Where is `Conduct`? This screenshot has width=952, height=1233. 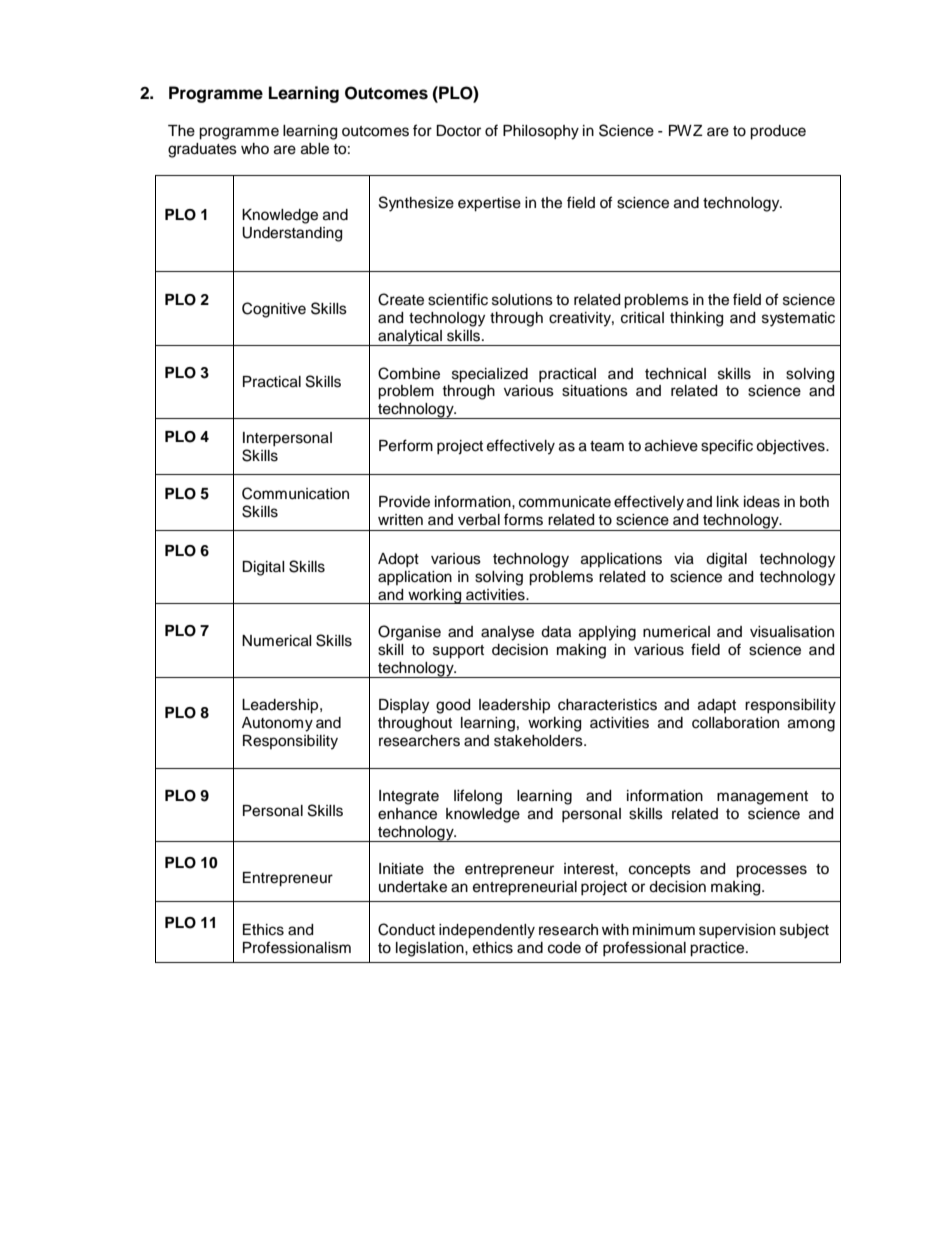 Conduct is located at coordinates (406, 929).
